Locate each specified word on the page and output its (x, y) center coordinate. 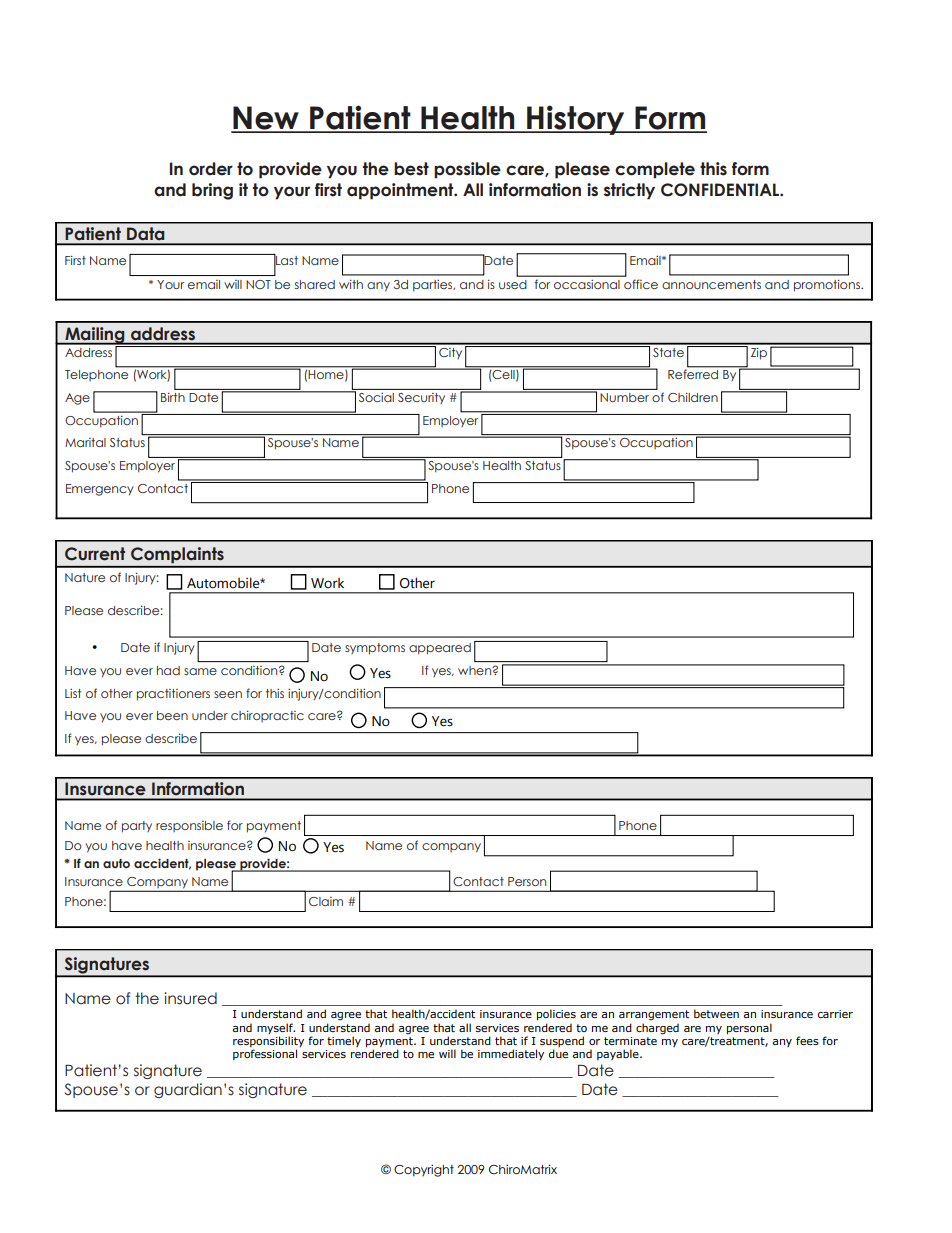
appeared (440, 649)
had (168, 670)
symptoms (375, 649)
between (716, 1013)
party (137, 827)
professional (265, 1054)
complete (655, 170)
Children (693, 397)
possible (467, 170)
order (211, 169)
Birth (173, 397)
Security (421, 398)
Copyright (424, 1170)
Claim (326, 901)
